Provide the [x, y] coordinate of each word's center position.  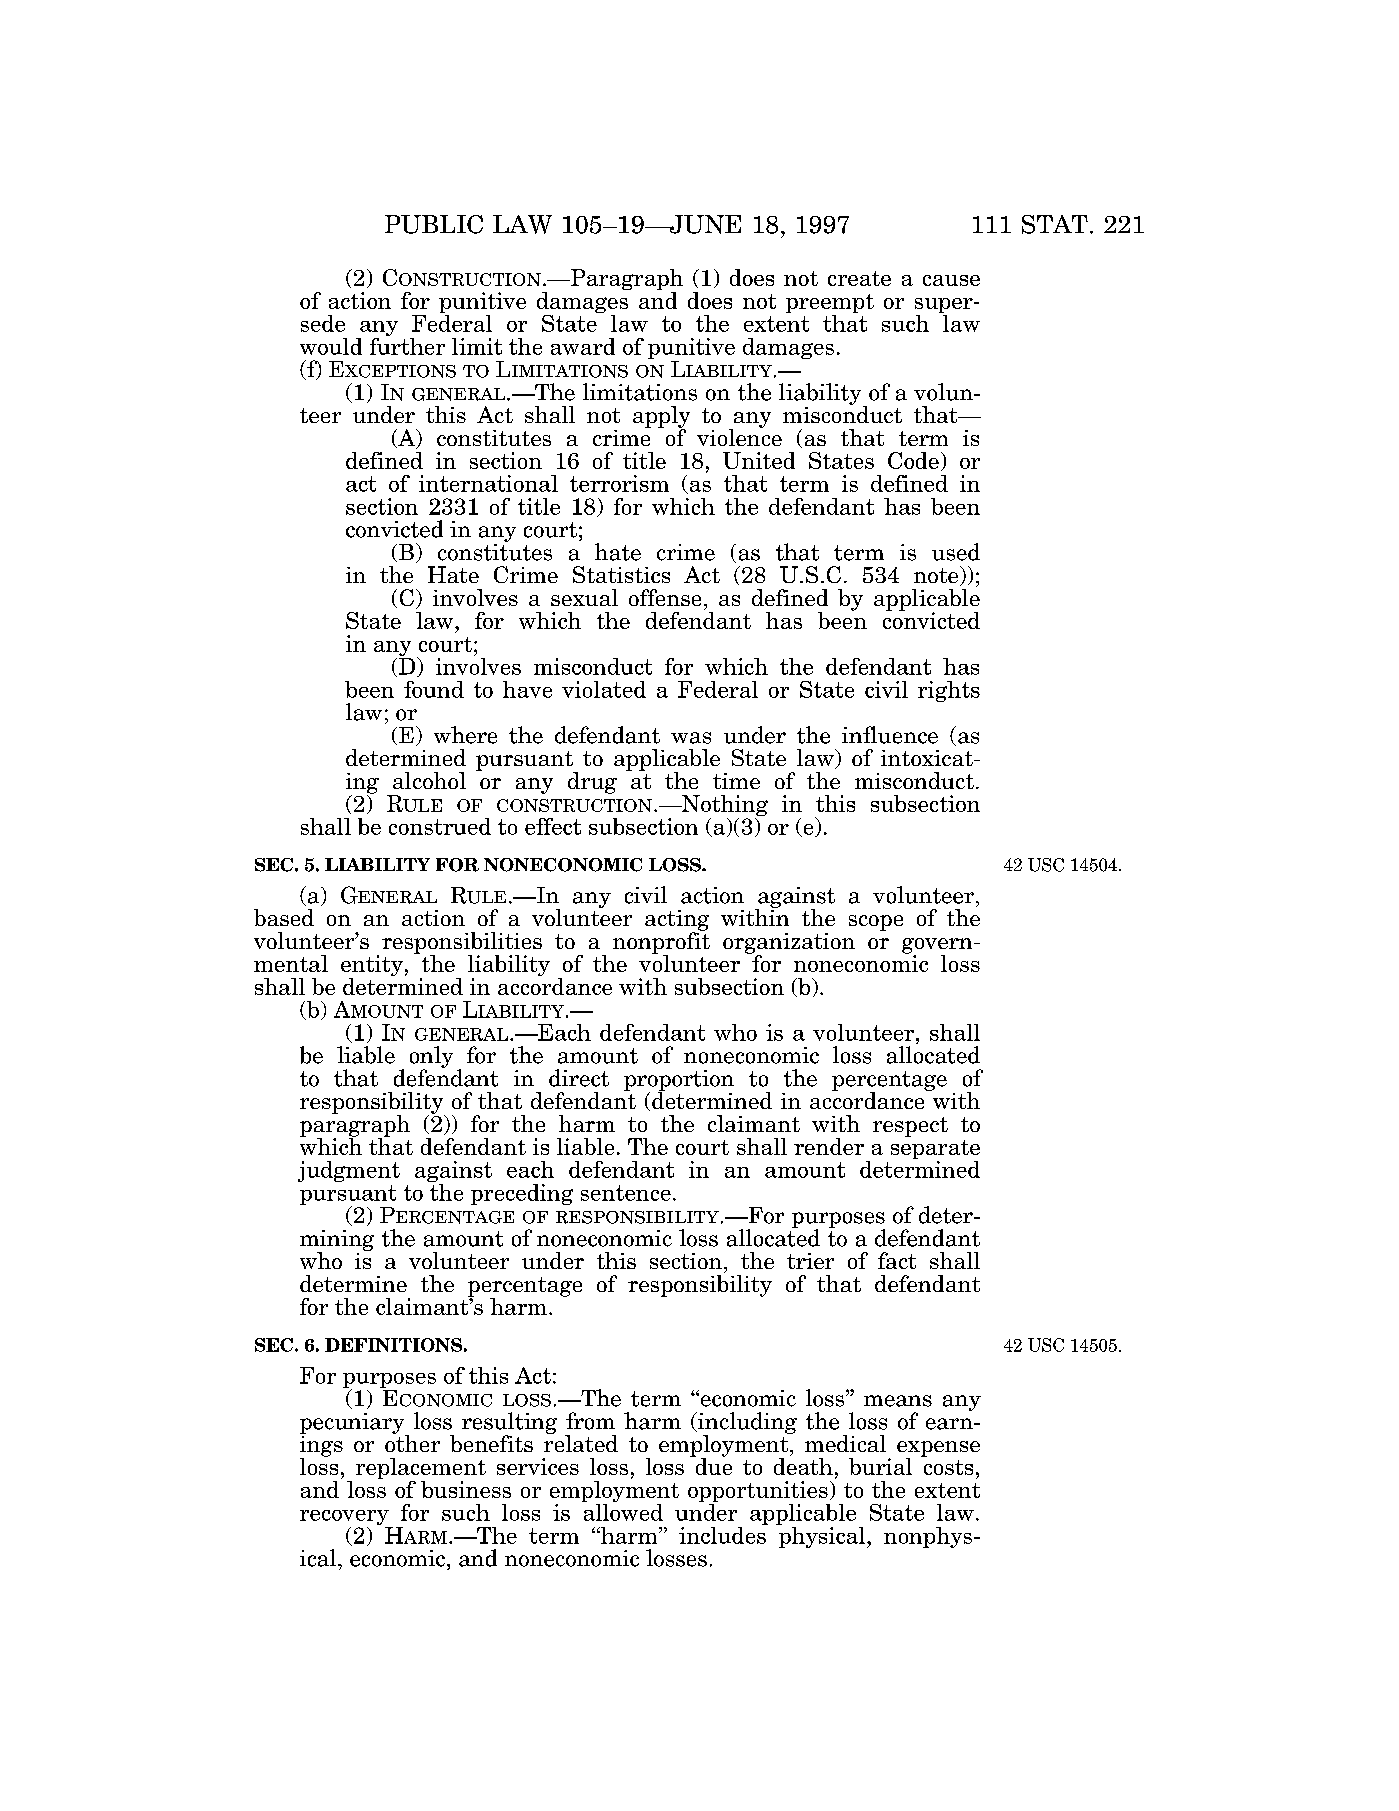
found [434, 689]
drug [592, 783]
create [859, 278]
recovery [345, 1519]
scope [876, 923]
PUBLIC [434, 224]
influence [890, 735]
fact [897, 1260]
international [488, 483]
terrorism [619, 483]
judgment [349, 1171]
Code [913, 460]
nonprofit [661, 943]
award [583, 346]
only [431, 1058]
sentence [626, 1193]
